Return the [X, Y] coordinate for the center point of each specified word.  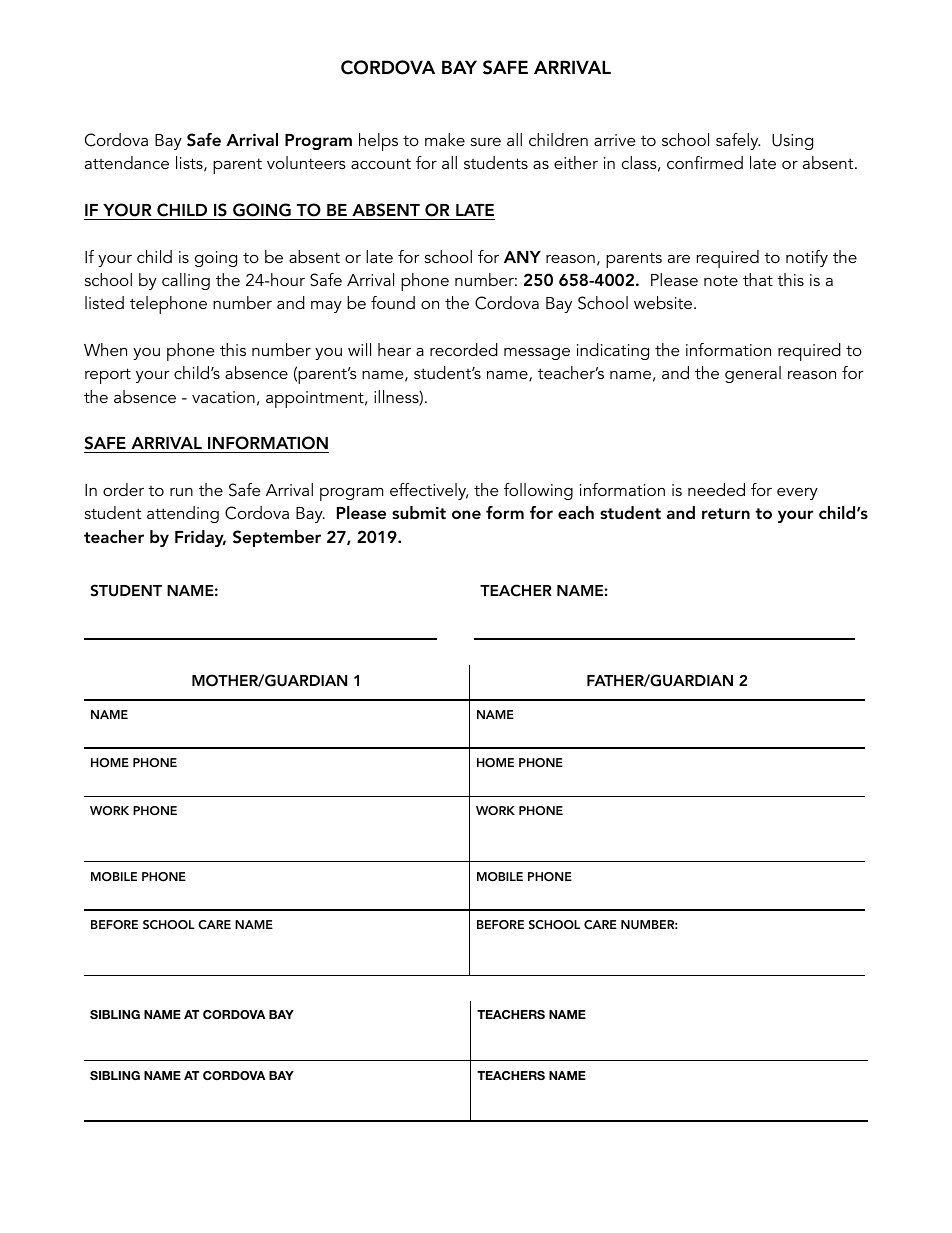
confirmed [705, 162]
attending [183, 514]
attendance [127, 162]
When [105, 349]
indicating [613, 351]
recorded [464, 349]
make [445, 139]
